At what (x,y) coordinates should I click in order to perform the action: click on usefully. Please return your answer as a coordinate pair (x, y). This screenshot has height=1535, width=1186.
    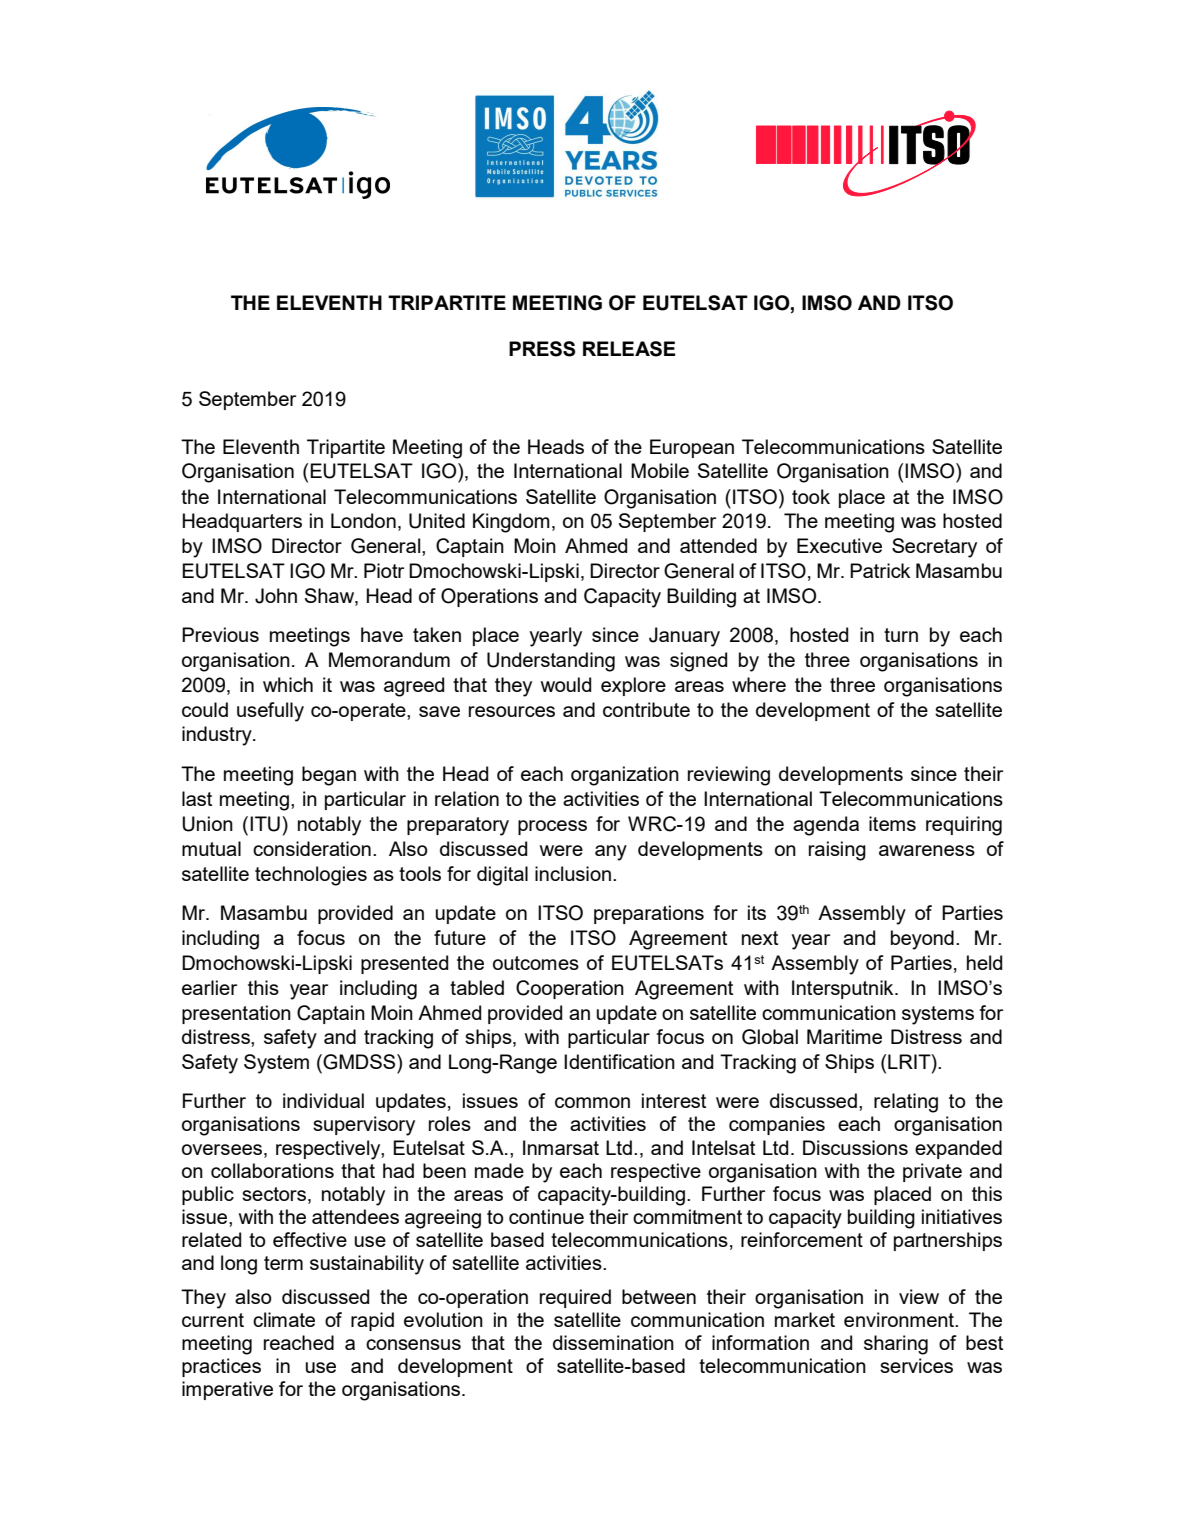
    Looking at the image, I should click on (270, 712).
